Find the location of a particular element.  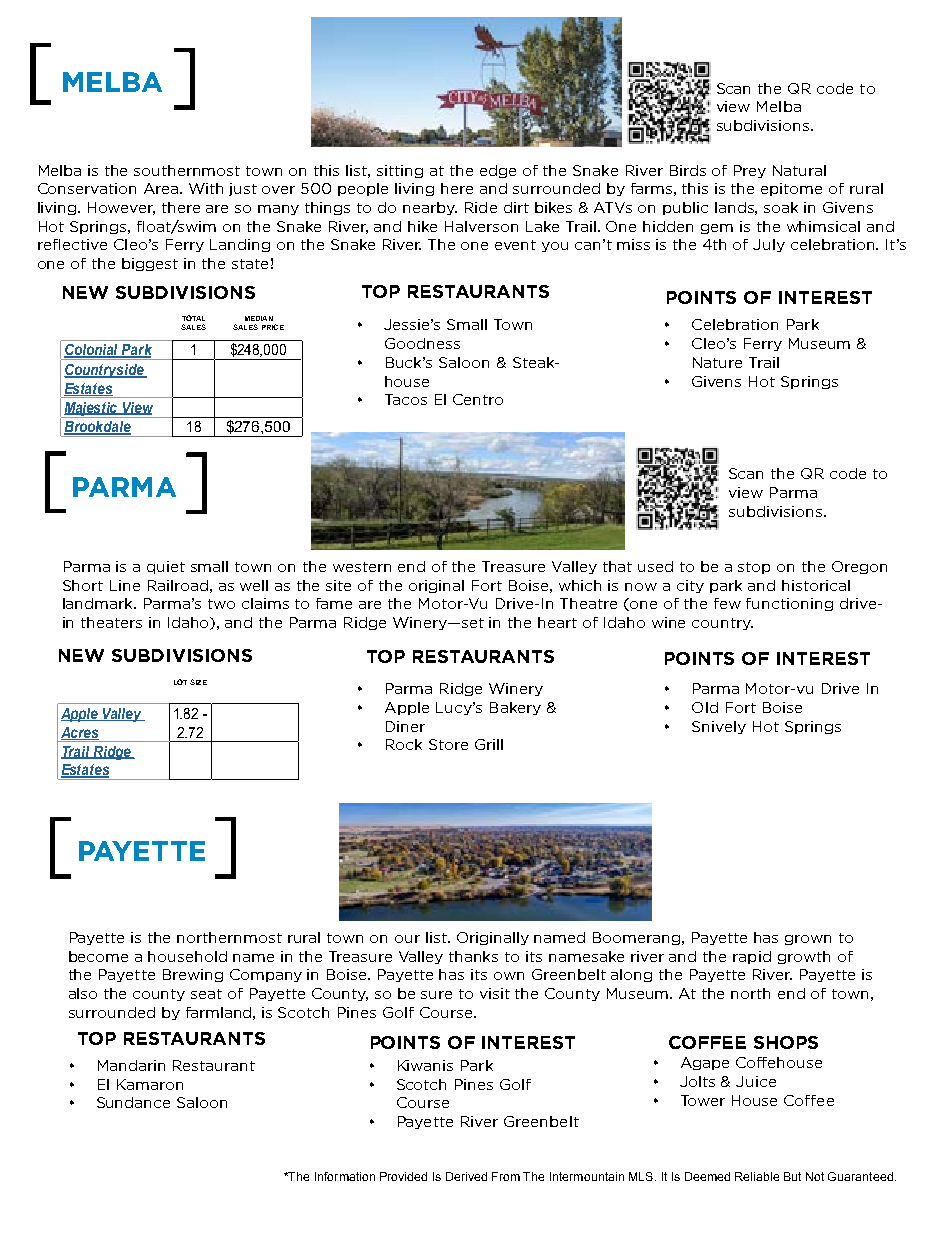

Snively is located at coordinates (719, 727).
